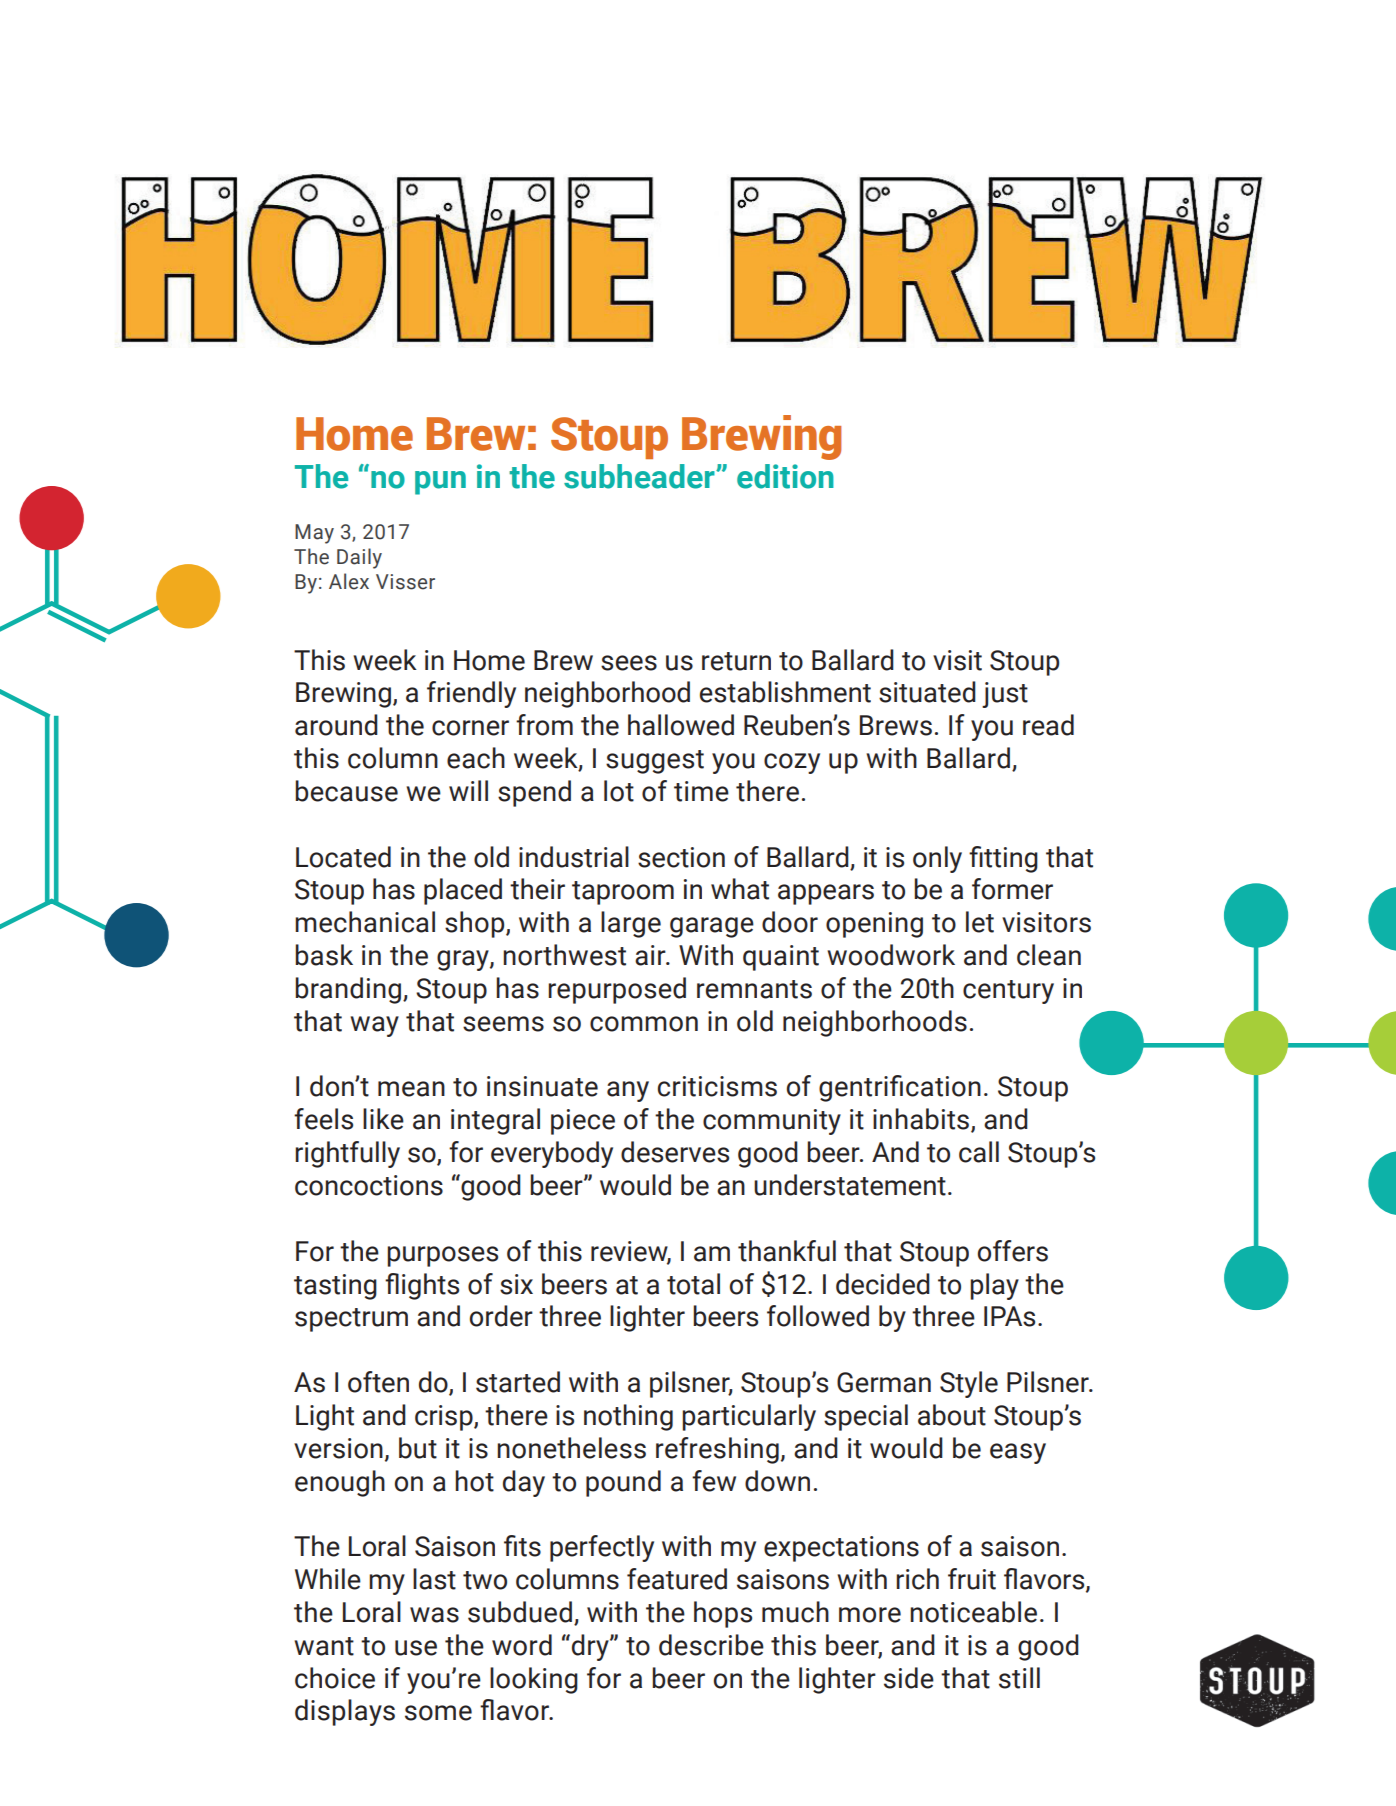 The height and width of the screenshot is (1806, 1396). I want to click on edition, so click(785, 476).
